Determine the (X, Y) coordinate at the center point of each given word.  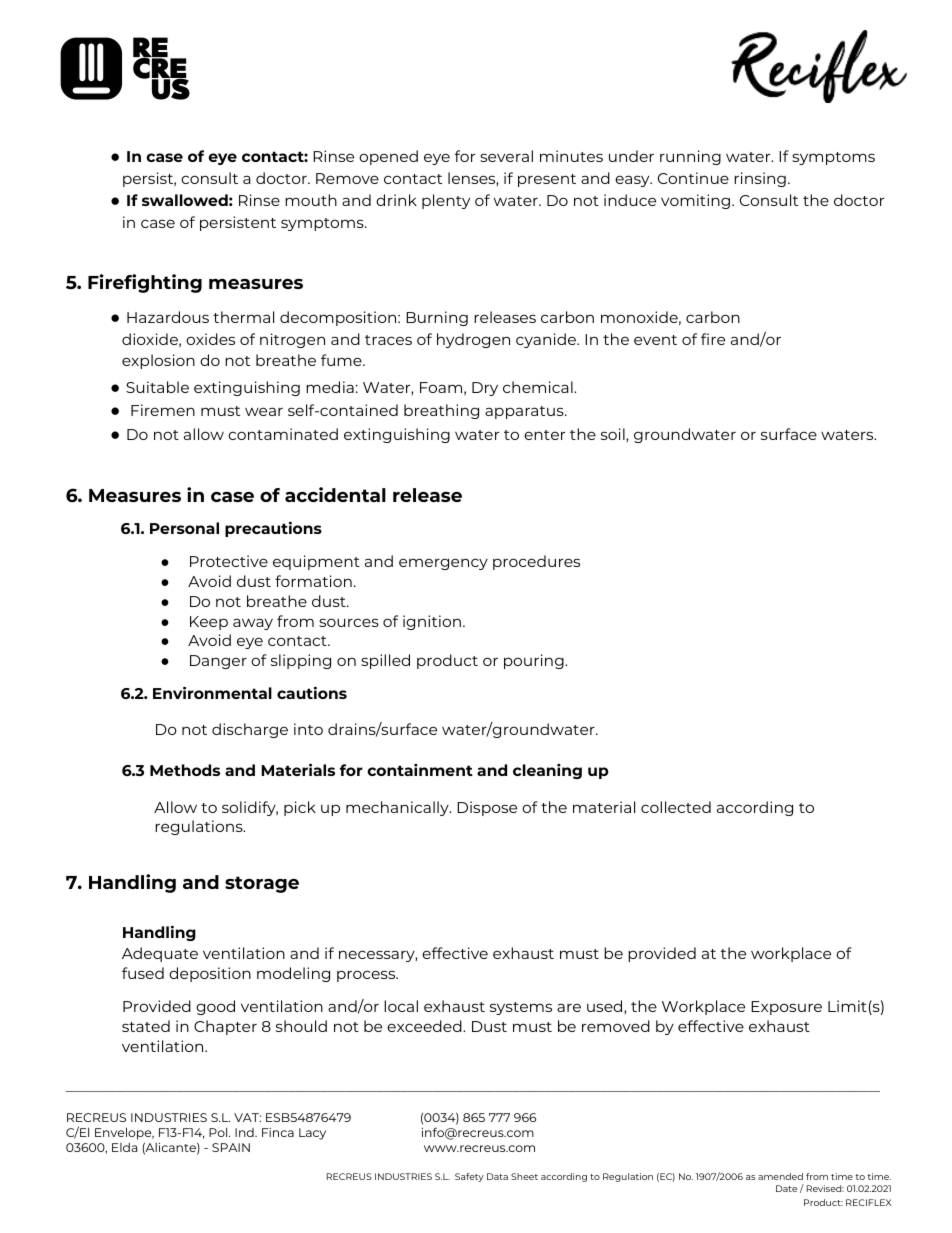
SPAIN (231, 1147)
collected (676, 807)
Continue (693, 178)
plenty (446, 201)
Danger (218, 662)
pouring (535, 661)
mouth (311, 200)
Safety (469, 1177)
